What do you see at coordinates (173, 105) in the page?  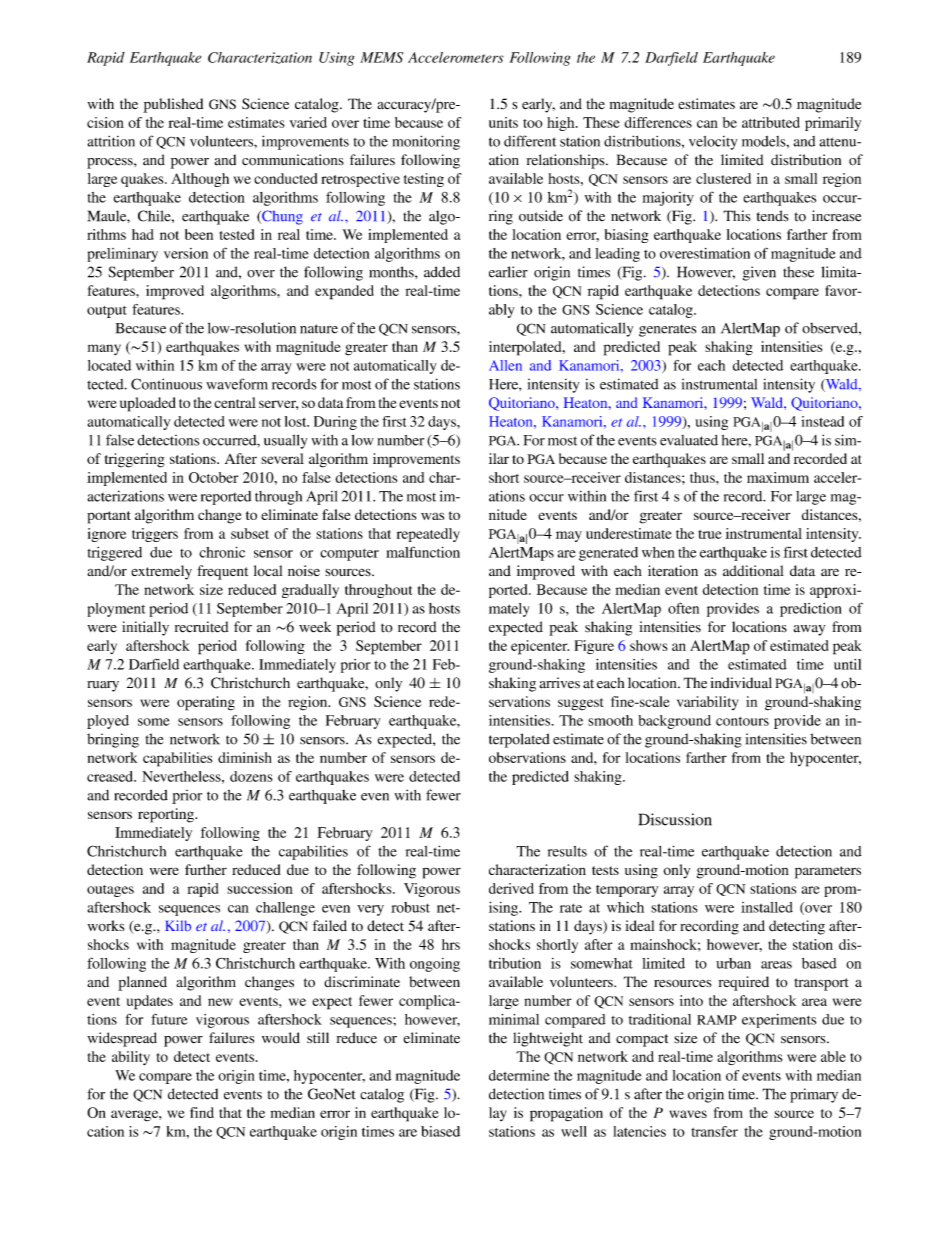 I see `published` at bounding box center [173, 105].
